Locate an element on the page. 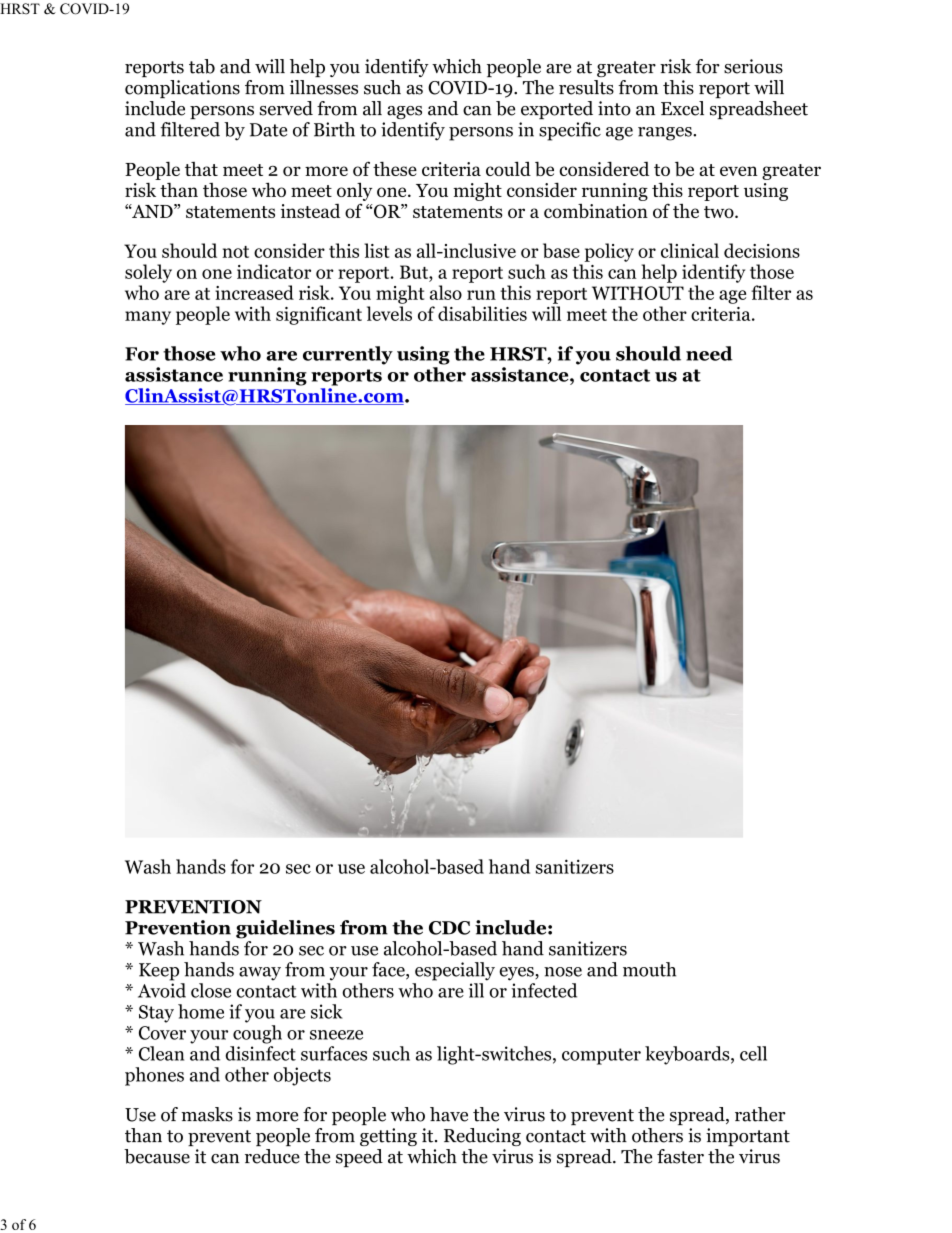  Excel is located at coordinates (682, 108).
